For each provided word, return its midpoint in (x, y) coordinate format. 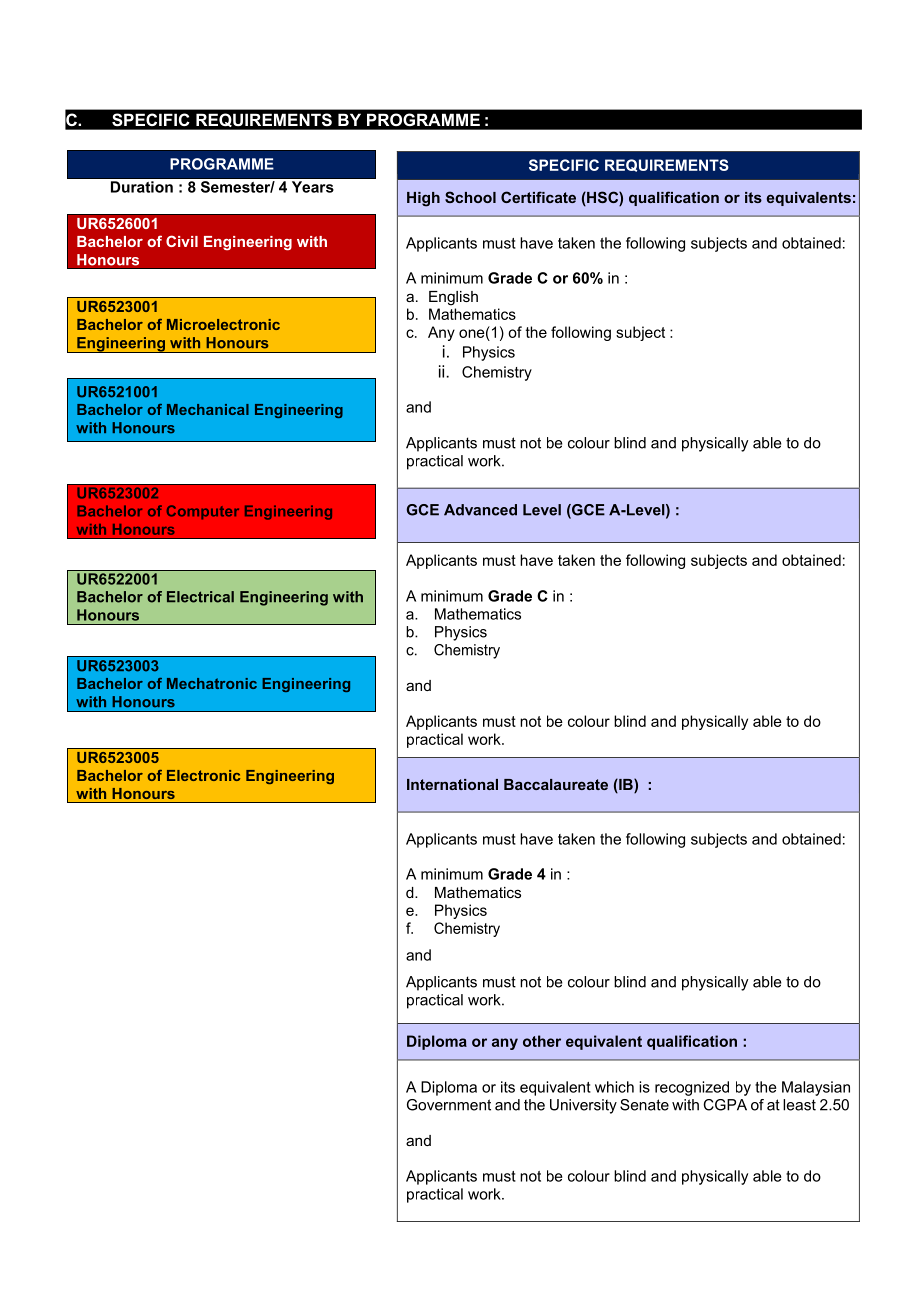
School (470, 197)
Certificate (538, 197)
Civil (182, 241)
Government (449, 1105)
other (542, 1041)
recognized (692, 1088)
